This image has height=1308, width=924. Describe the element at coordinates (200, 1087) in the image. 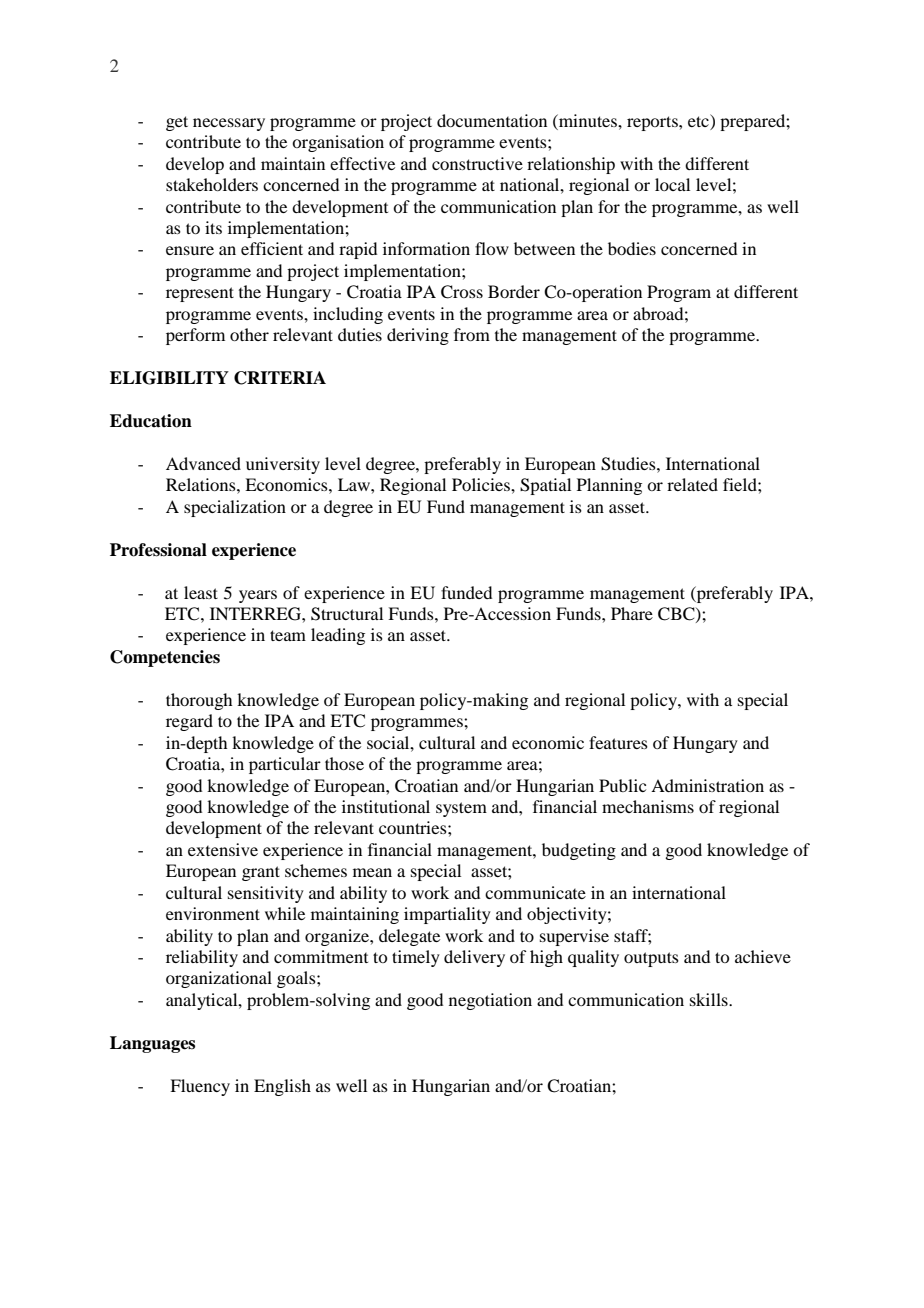

I see `Fluency` at that location.
